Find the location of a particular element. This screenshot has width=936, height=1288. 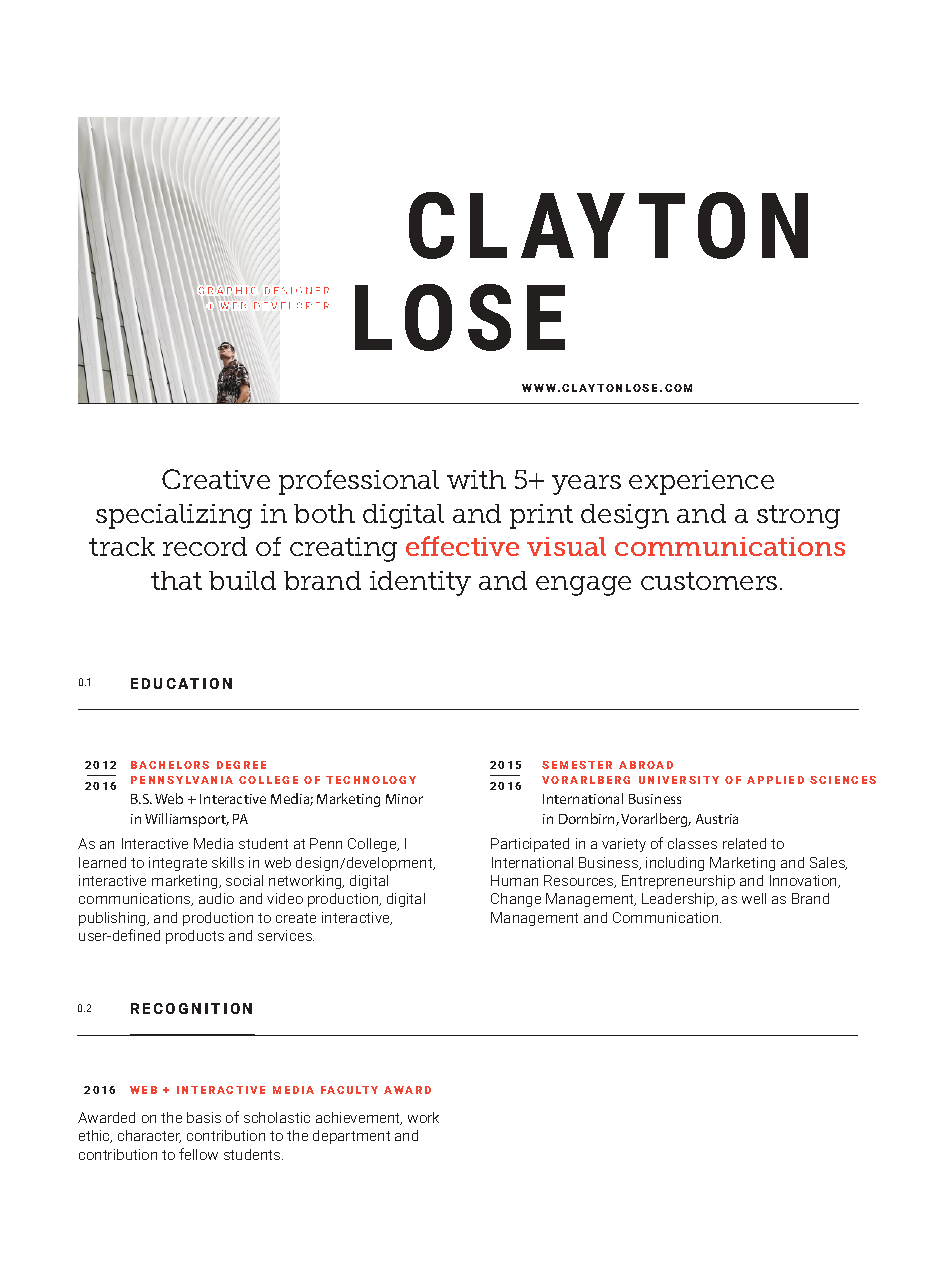

with is located at coordinates (476, 479).
